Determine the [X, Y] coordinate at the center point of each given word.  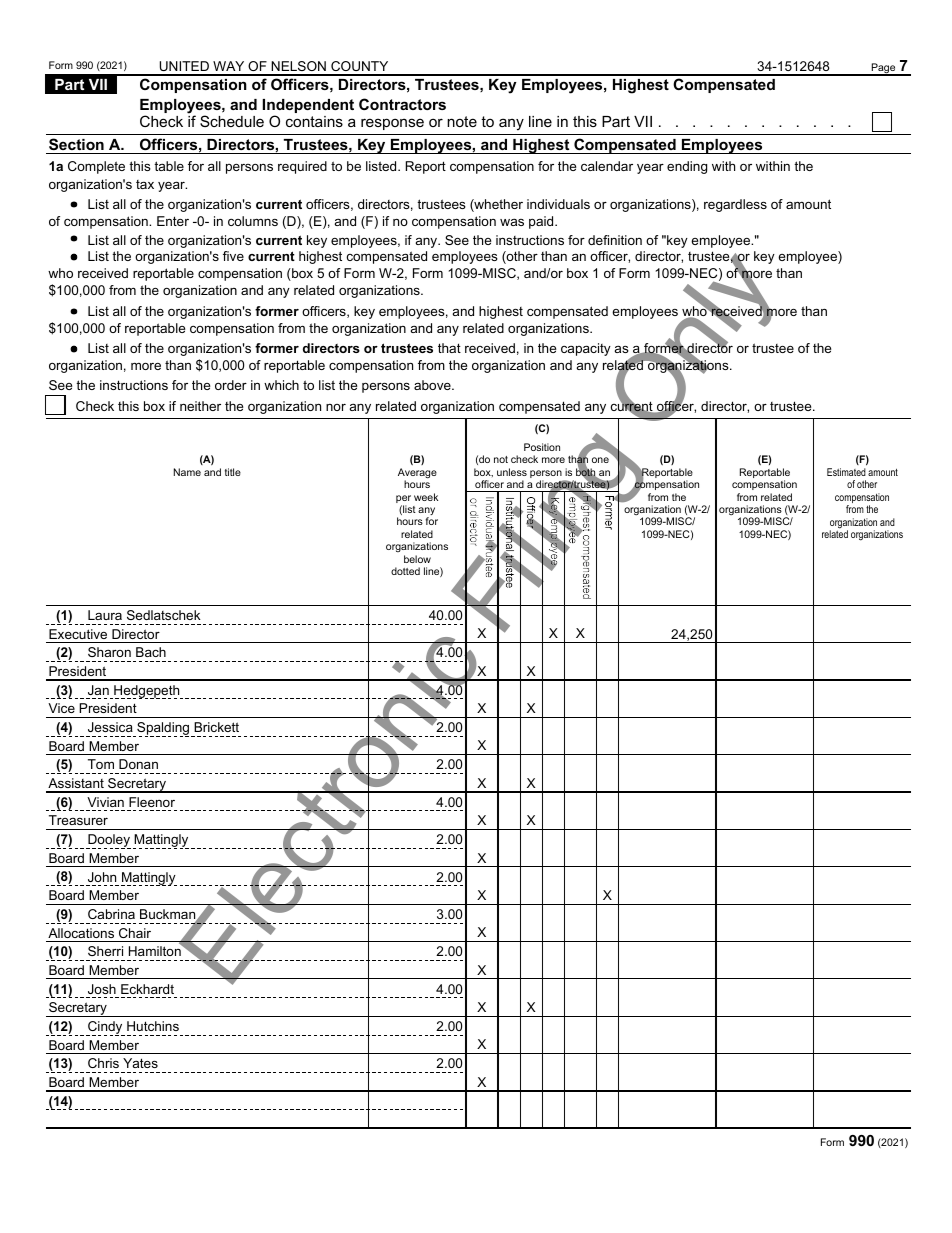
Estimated [846, 472]
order [231, 385]
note [462, 121]
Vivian [105, 802]
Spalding [163, 729]
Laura [105, 615]
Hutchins [153, 1026]
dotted [405, 571]
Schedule [232, 121]
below [417, 559]
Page [883, 69]
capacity [586, 349]
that [449, 348]
